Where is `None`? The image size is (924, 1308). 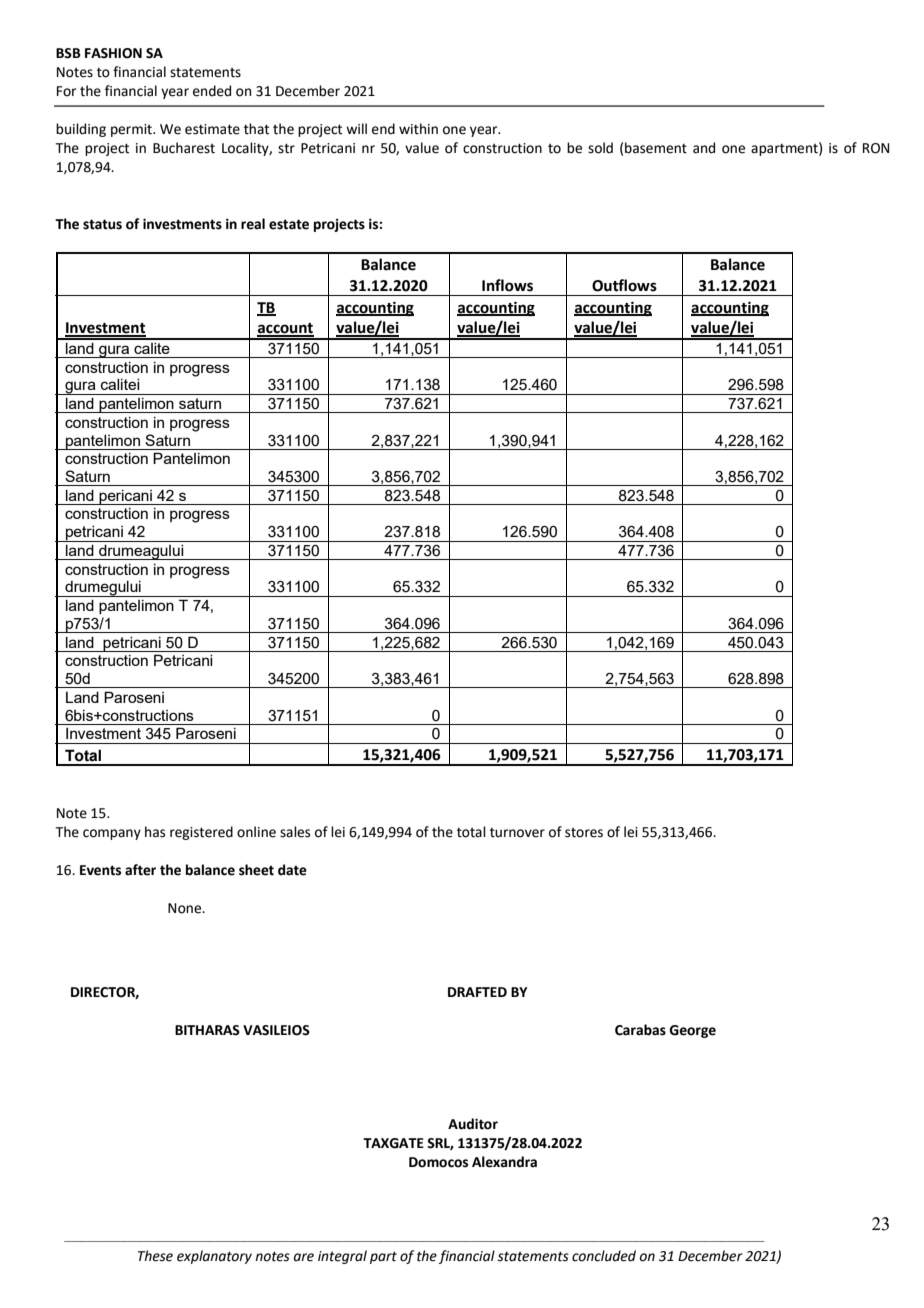
None is located at coordinates (186, 908).
